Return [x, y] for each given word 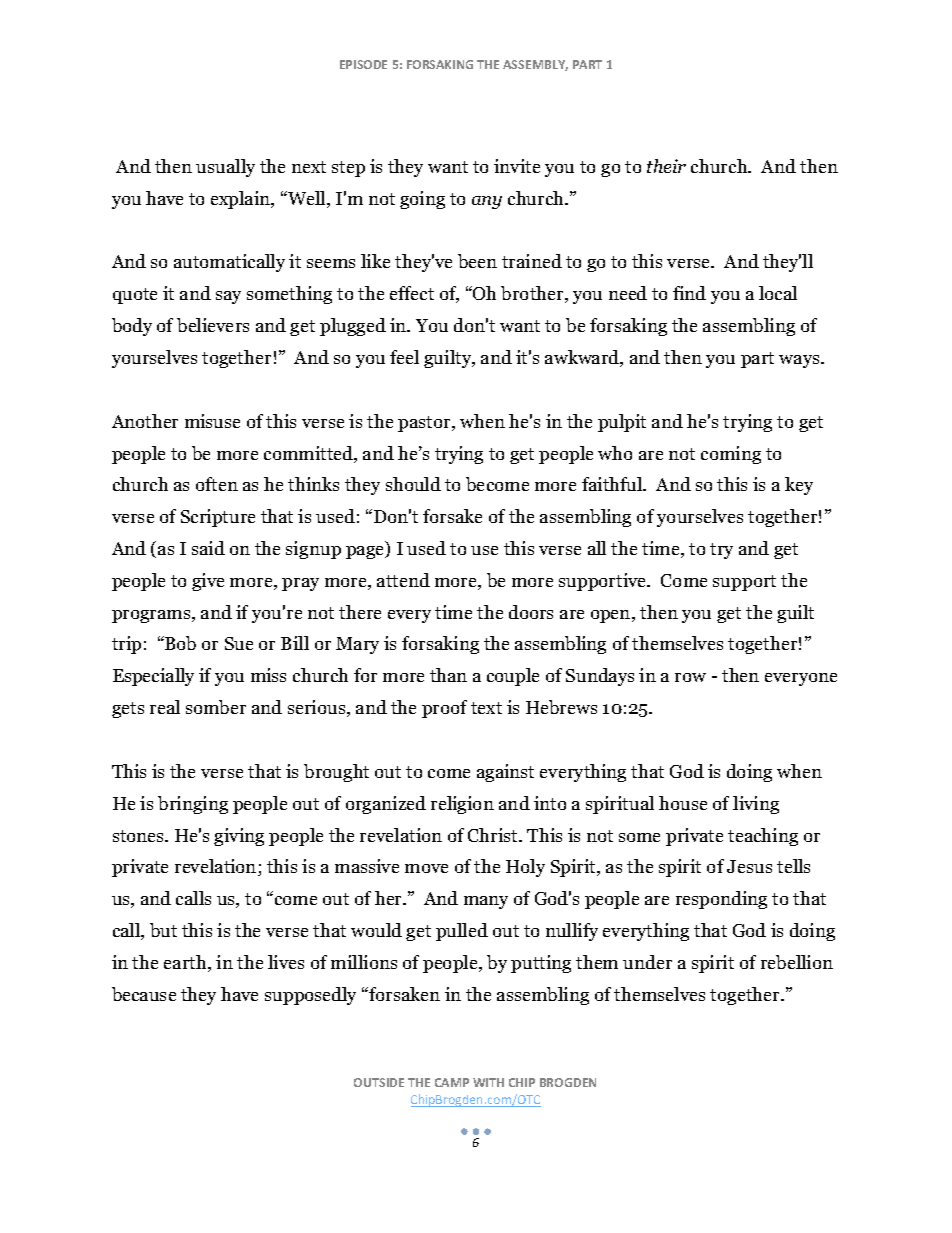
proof [444, 709]
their [666, 166]
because [144, 994]
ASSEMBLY [535, 65]
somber [216, 707]
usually [225, 168]
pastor [425, 424]
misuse [212, 421]
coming [731, 455]
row [690, 677]
